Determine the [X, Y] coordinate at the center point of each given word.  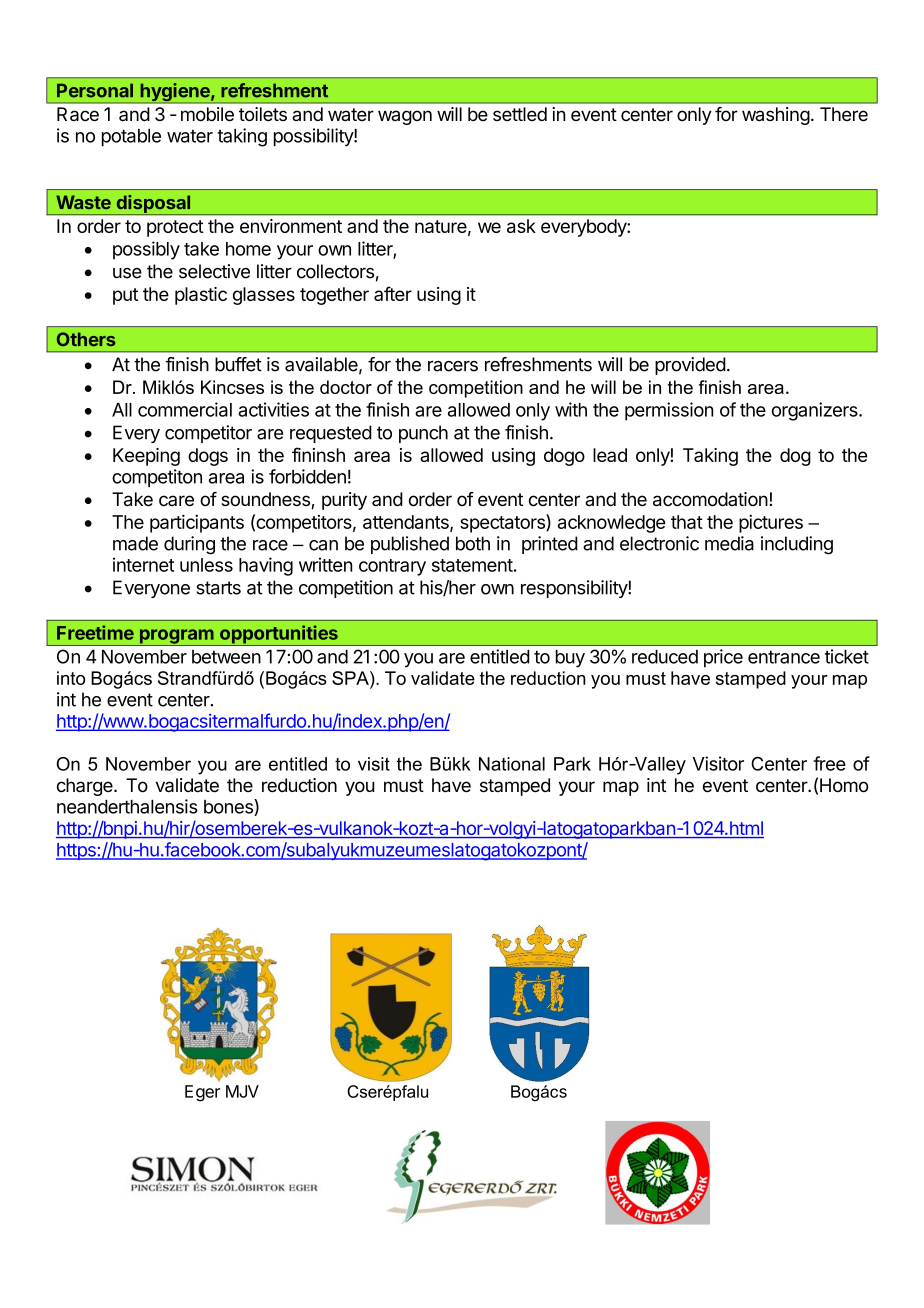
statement [472, 565]
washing [776, 116]
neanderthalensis [127, 806]
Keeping [146, 457]
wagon [405, 117]
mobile [207, 114]
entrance [784, 657]
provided [690, 366]
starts [218, 588]
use [127, 273]
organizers [816, 411]
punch [423, 434]
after [393, 293]
